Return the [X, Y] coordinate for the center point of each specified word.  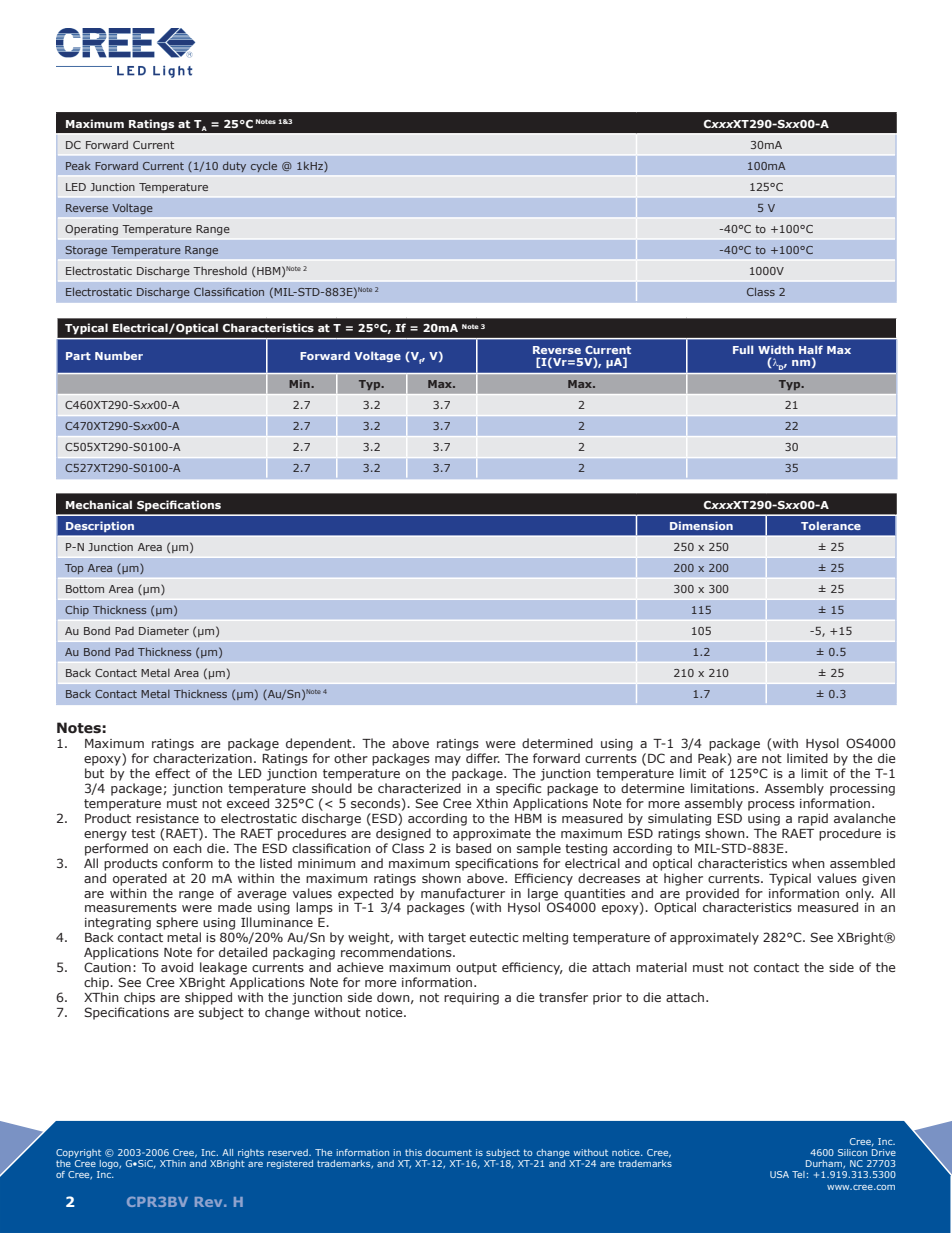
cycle [264, 166]
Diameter [164, 631]
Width [776, 349]
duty [234, 166]
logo [109, 1166]
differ [483, 758]
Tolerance [831, 525]
